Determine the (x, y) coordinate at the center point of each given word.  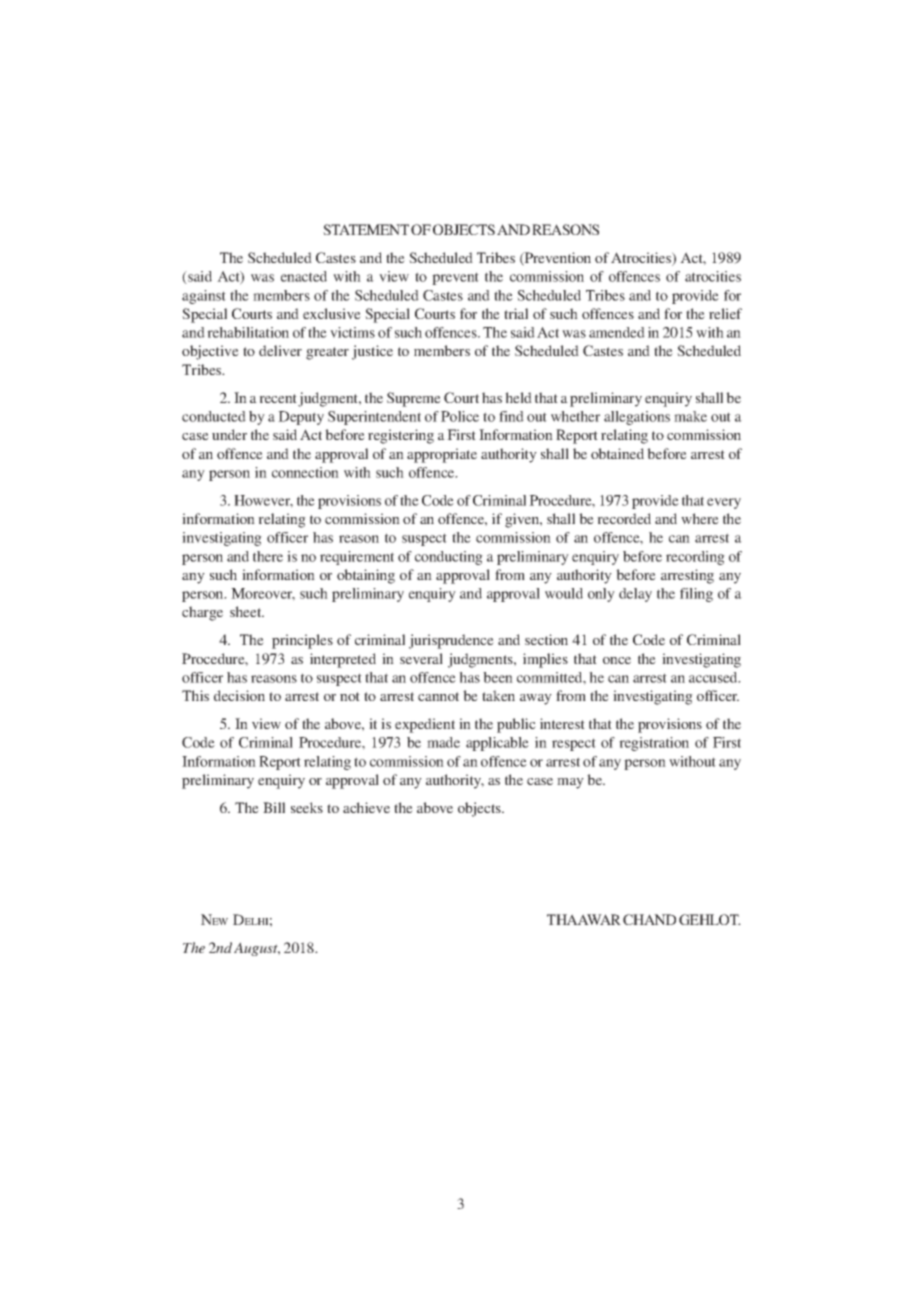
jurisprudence (451, 641)
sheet (247, 611)
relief (725, 313)
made (443, 742)
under (229, 434)
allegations (637, 418)
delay (635, 595)
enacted (304, 276)
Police (460, 416)
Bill (274, 807)
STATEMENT (366, 229)
